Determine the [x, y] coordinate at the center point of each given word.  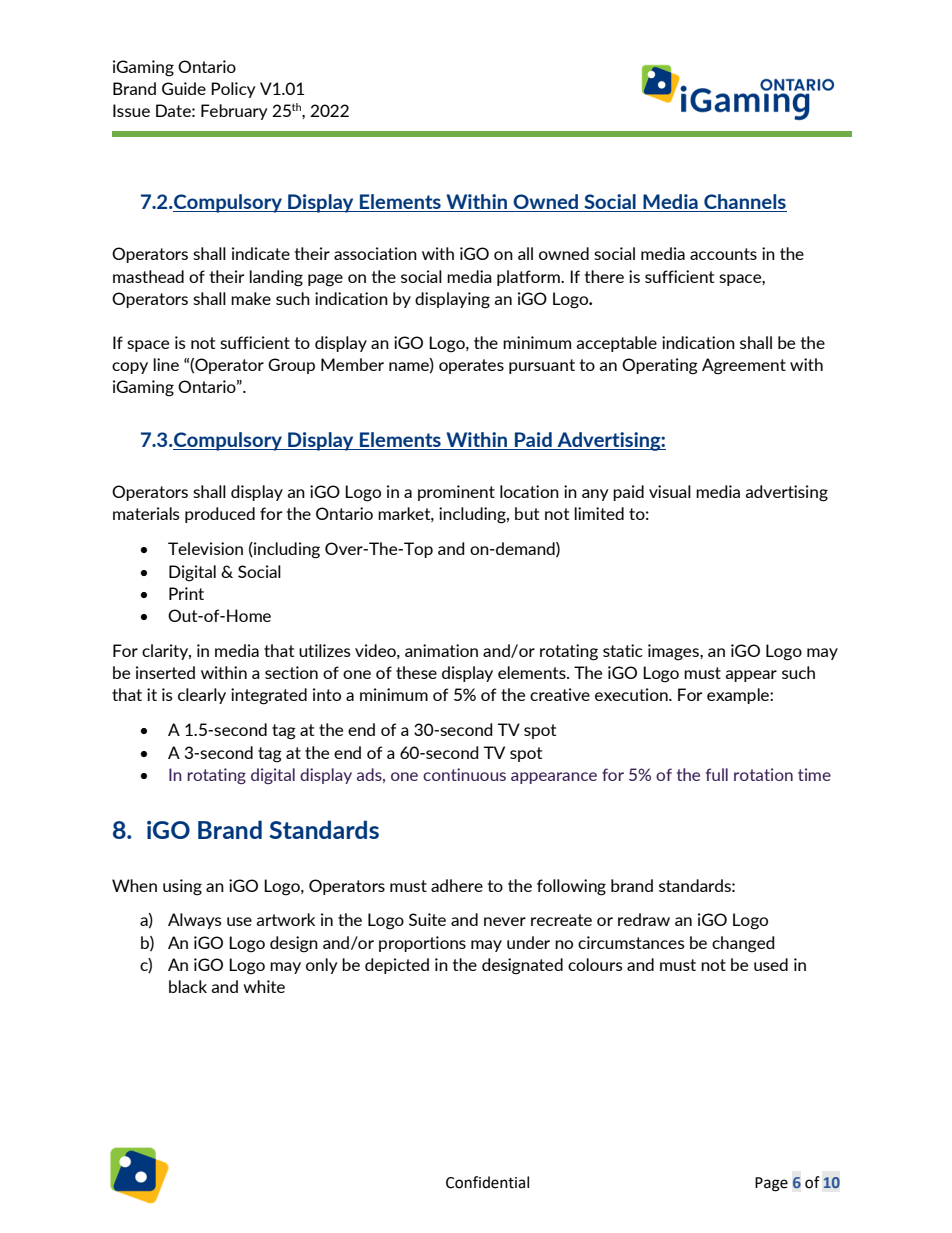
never [505, 921]
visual [670, 491]
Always [195, 921]
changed [743, 944]
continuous [464, 774]
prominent [456, 493]
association [375, 253]
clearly [202, 696]
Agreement [744, 366]
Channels [744, 203]
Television [205, 548]
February [234, 112]
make [251, 298]
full [717, 774]
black [188, 986]
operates [471, 366]
